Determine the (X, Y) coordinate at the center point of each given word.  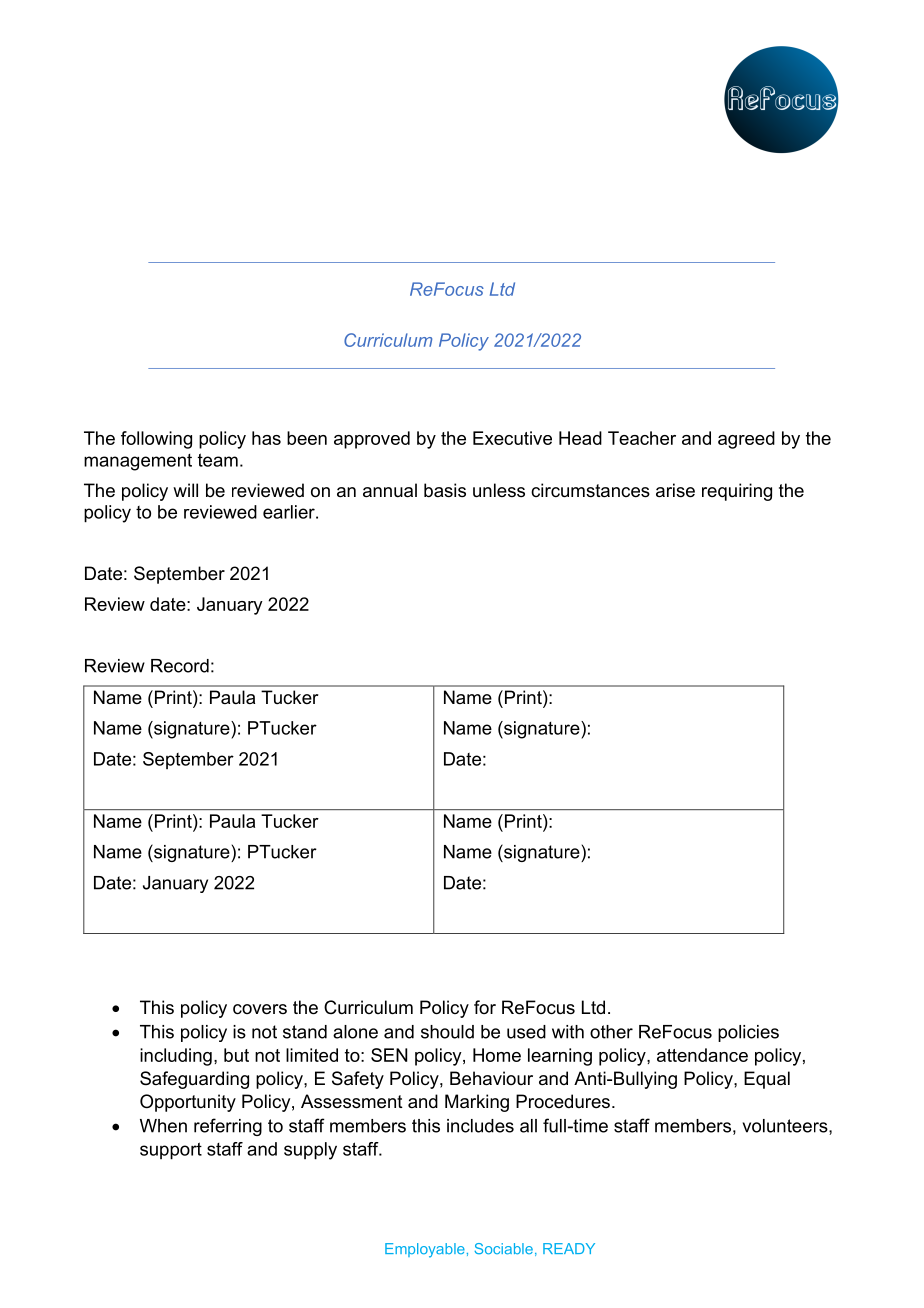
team (218, 460)
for (485, 1007)
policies (748, 1033)
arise (675, 490)
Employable (425, 1250)
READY (569, 1248)
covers (260, 1009)
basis (445, 490)
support (171, 1151)
